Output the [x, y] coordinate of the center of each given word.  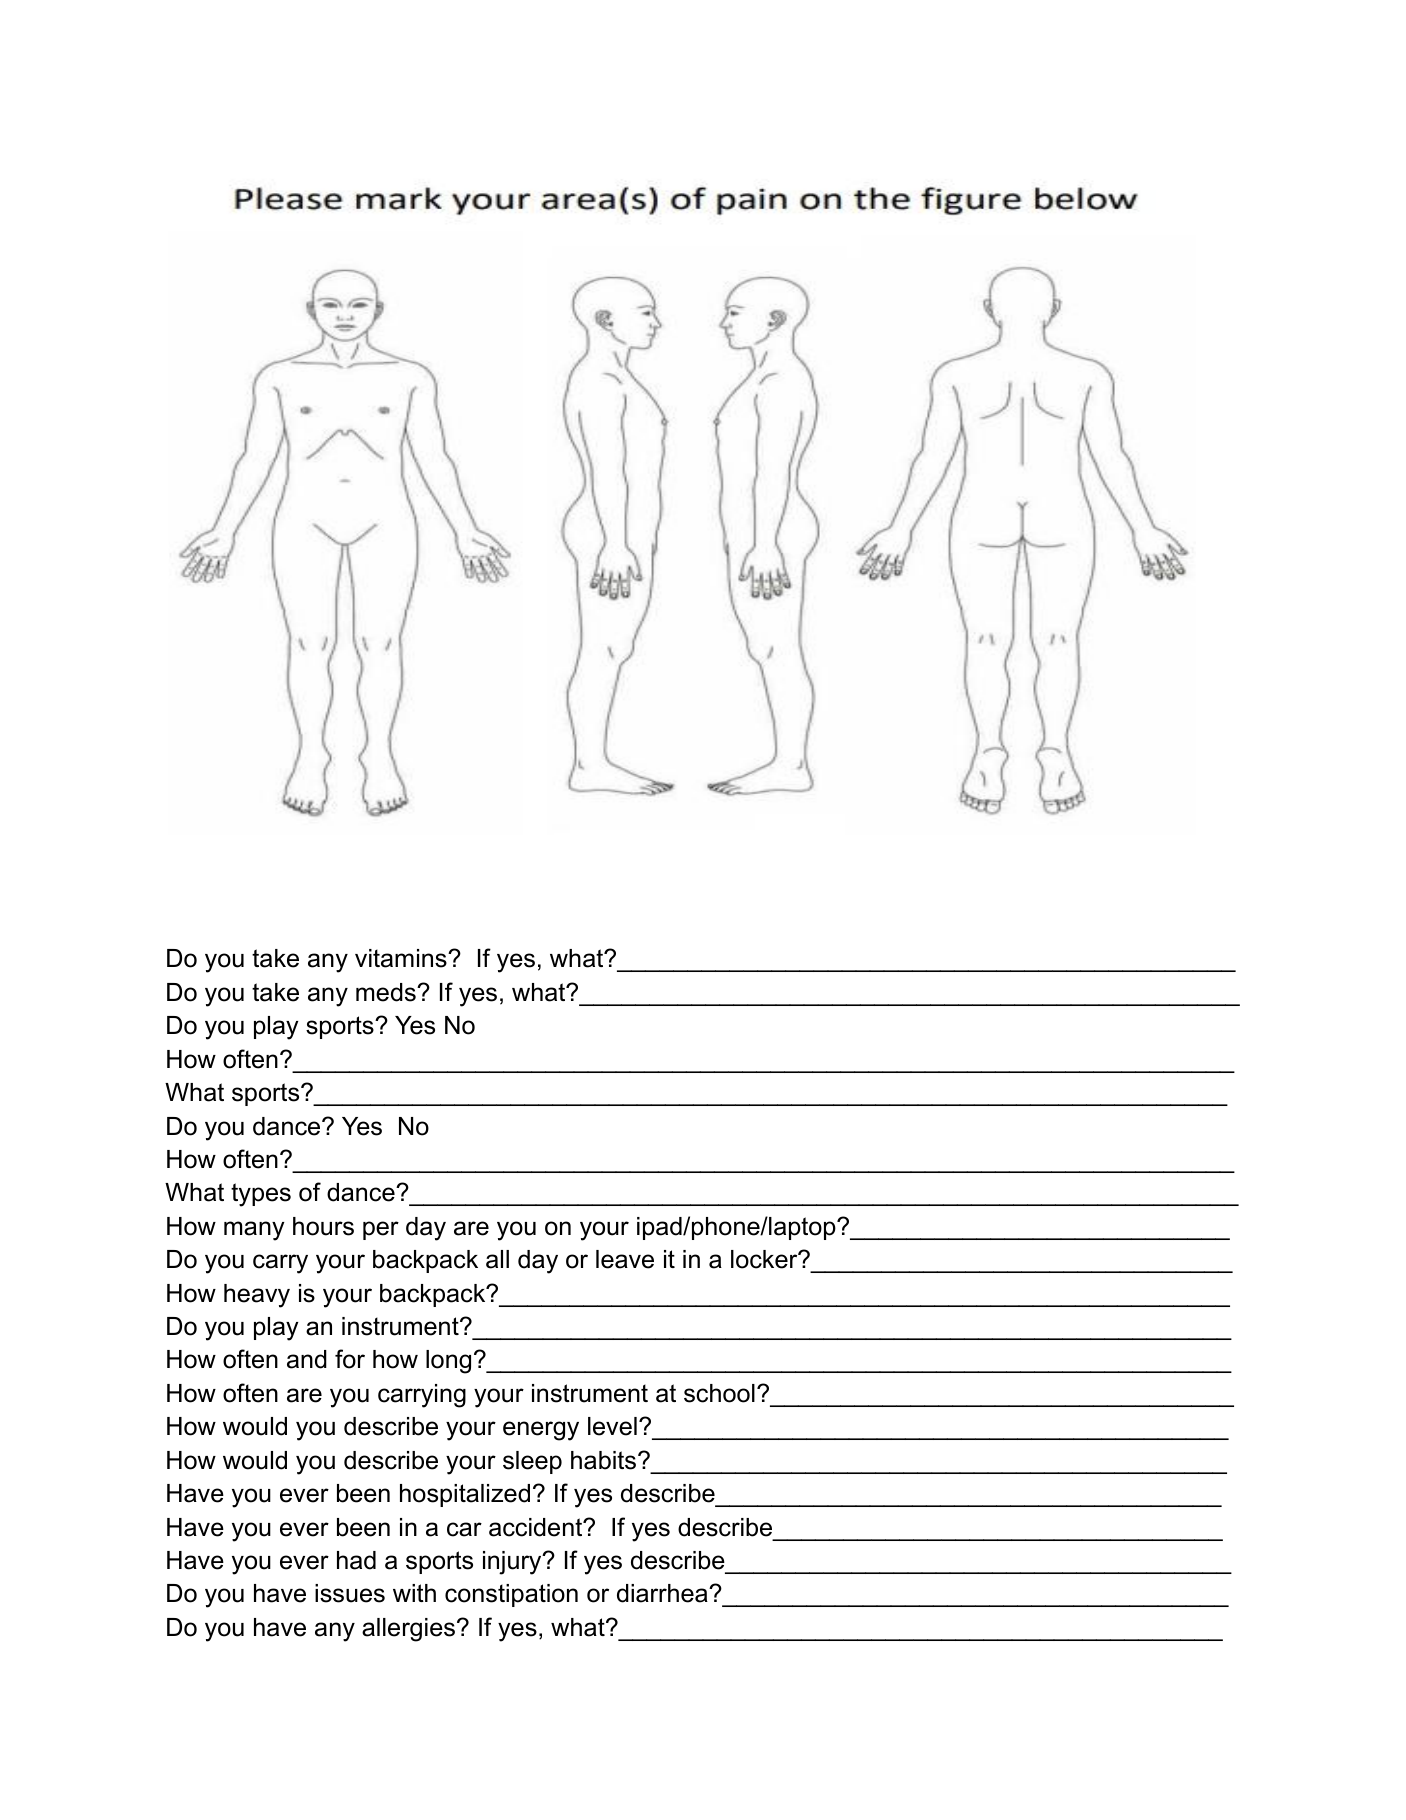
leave [625, 1259]
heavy [257, 1296]
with [414, 1593]
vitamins [402, 958]
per [381, 1230]
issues [350, 1593]
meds [387, 992]
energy [541, 1431]
